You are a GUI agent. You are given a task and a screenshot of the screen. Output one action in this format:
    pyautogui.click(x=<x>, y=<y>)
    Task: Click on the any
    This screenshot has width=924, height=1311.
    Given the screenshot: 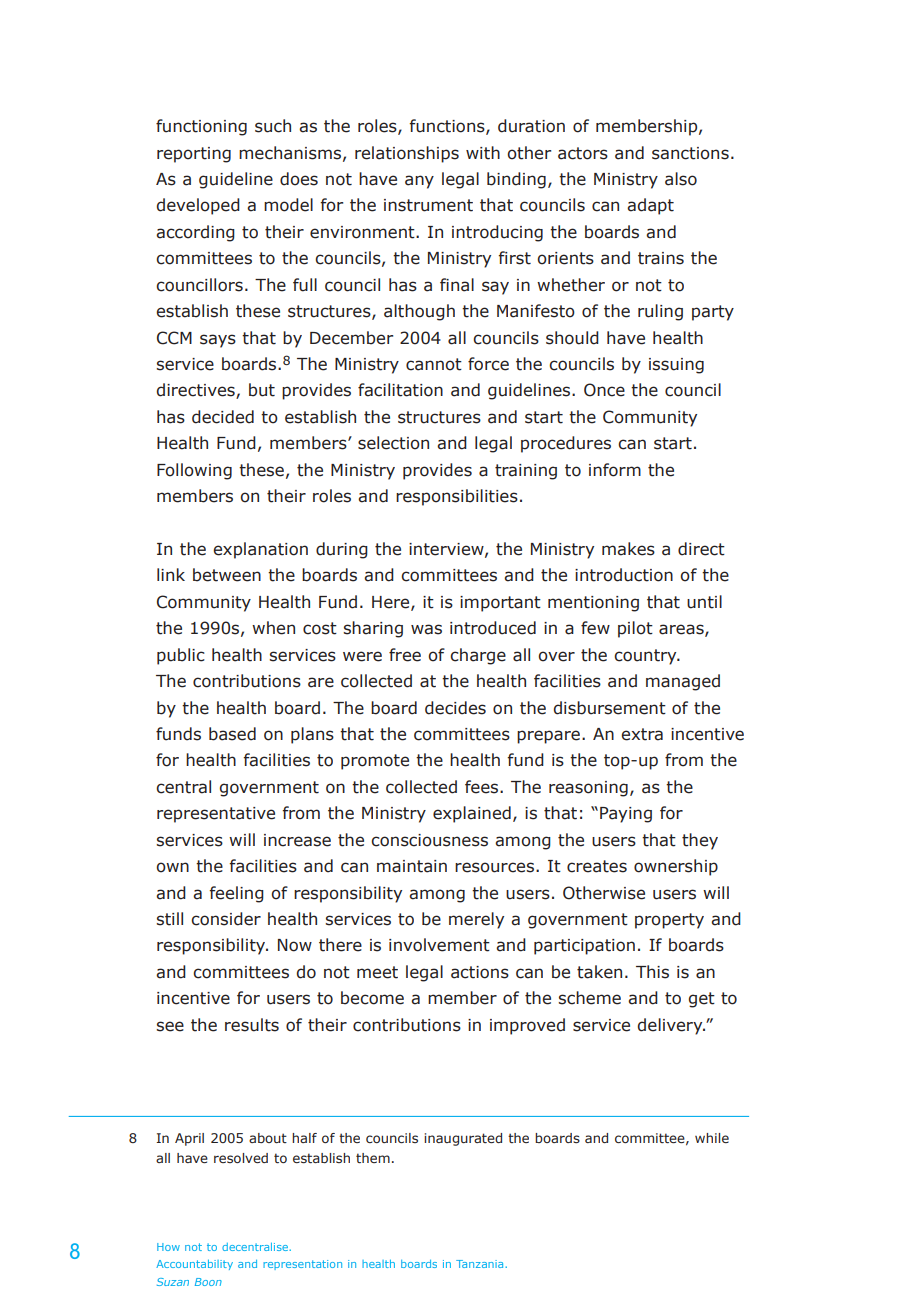 What is the action you would take?
    pyautogui.click(x=419, y=182)
